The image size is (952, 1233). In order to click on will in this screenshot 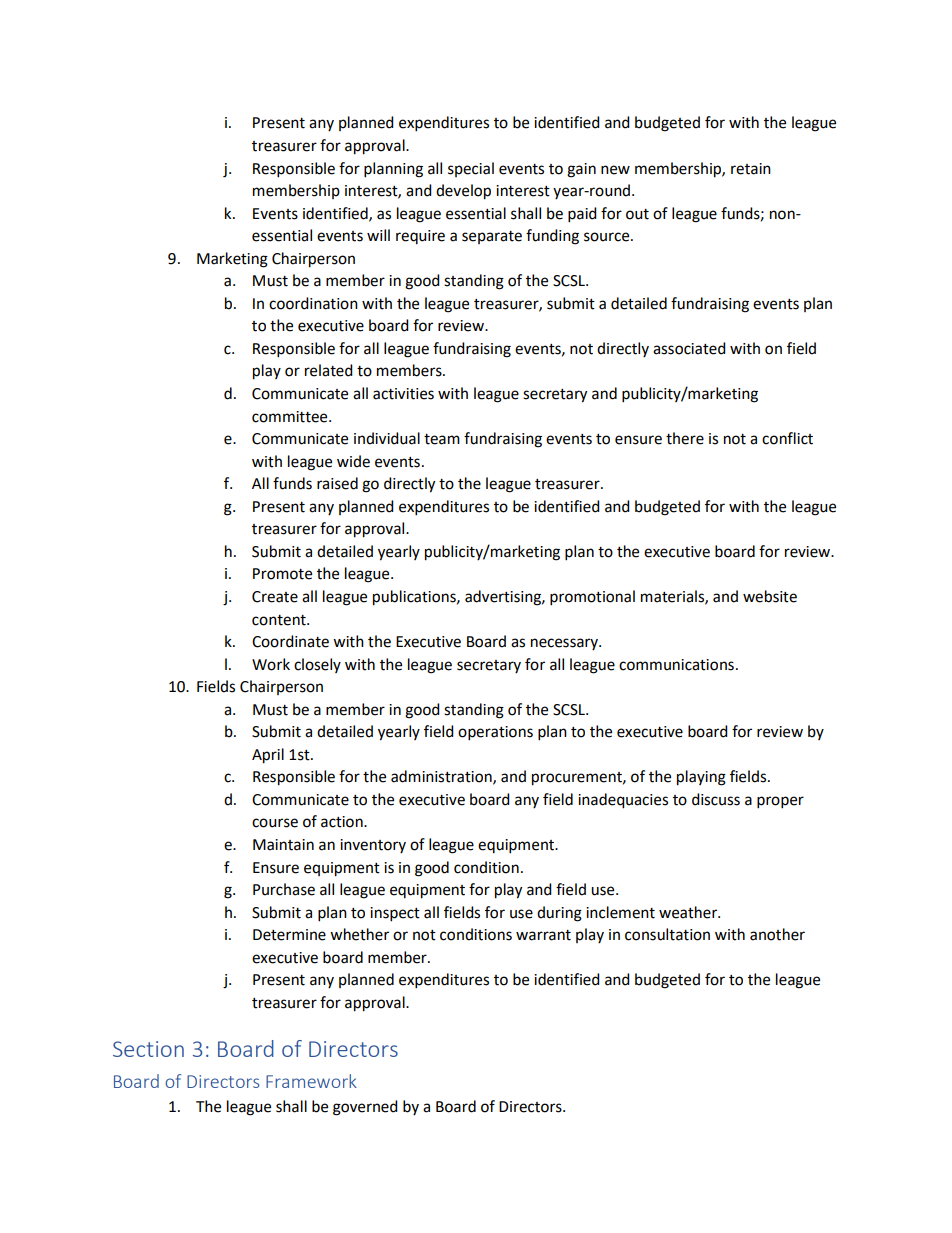, I will do `click(378, 235)`.
